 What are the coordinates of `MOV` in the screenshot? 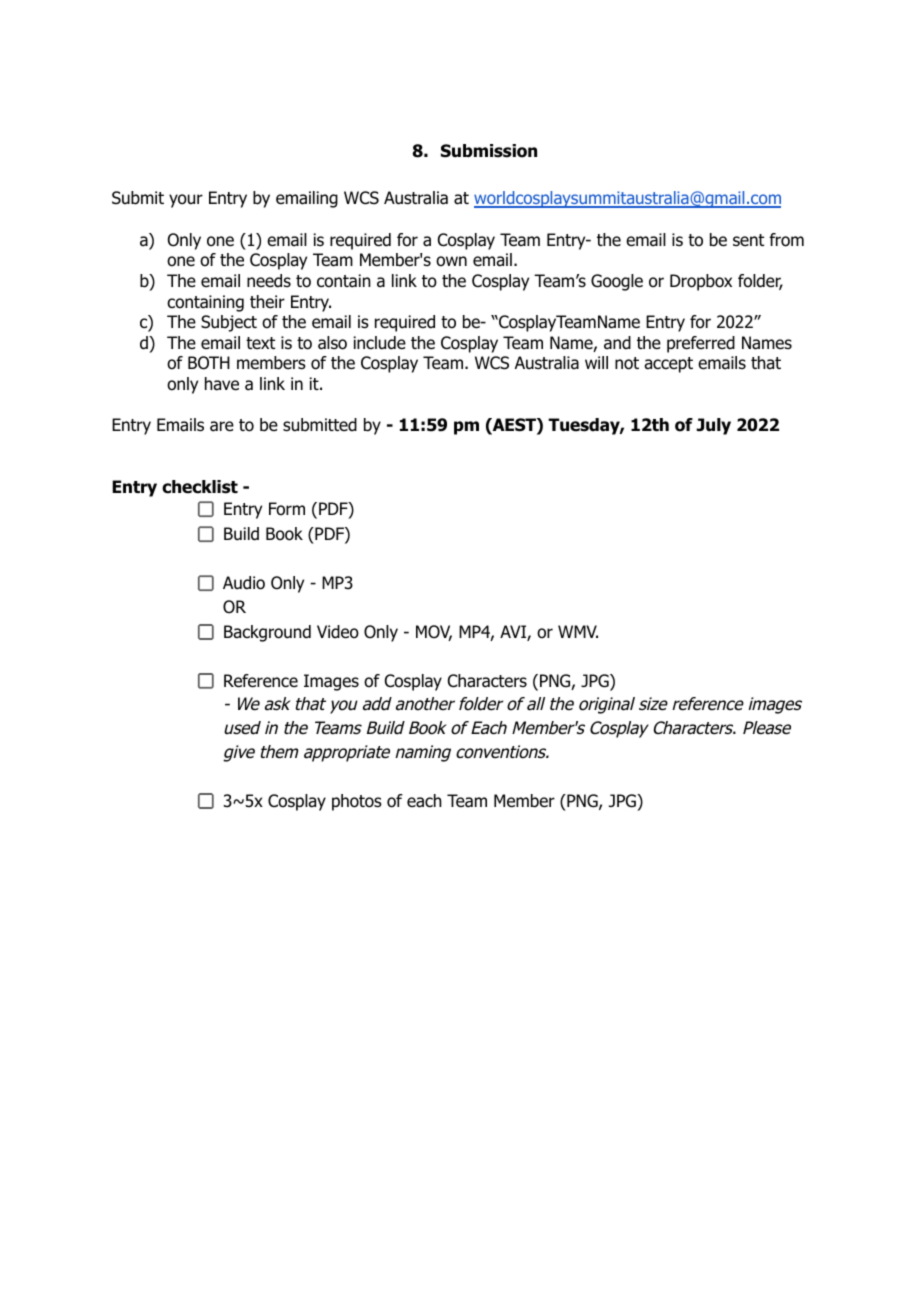 It's located at (434, 633).
